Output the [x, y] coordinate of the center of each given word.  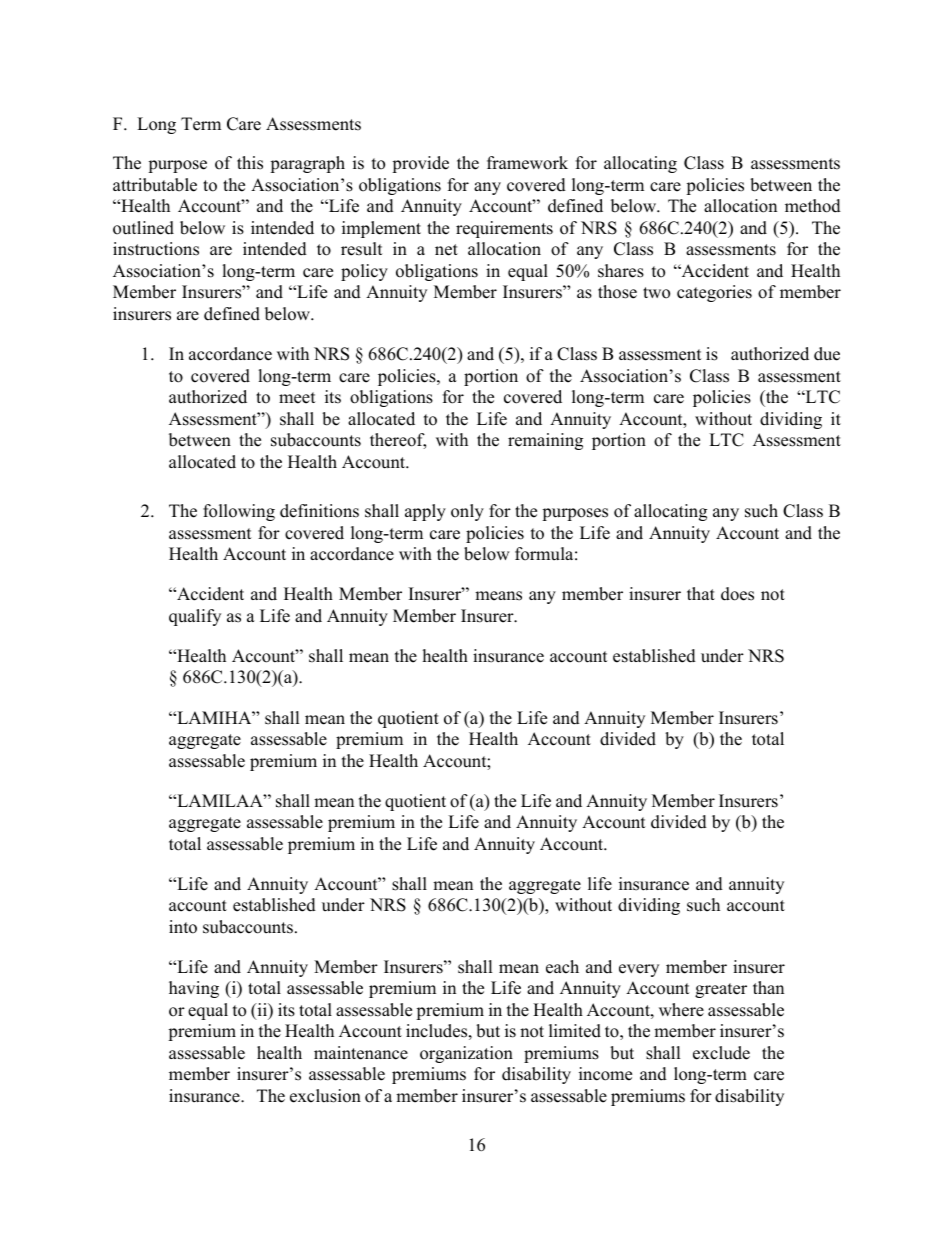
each [562, 967]
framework [527, 163]
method [813, 206]
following [239, 512]
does [737, 594]
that [701, 593]
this [250, 163]
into [183, 927]
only [467, 512]
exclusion [325, 1096]
